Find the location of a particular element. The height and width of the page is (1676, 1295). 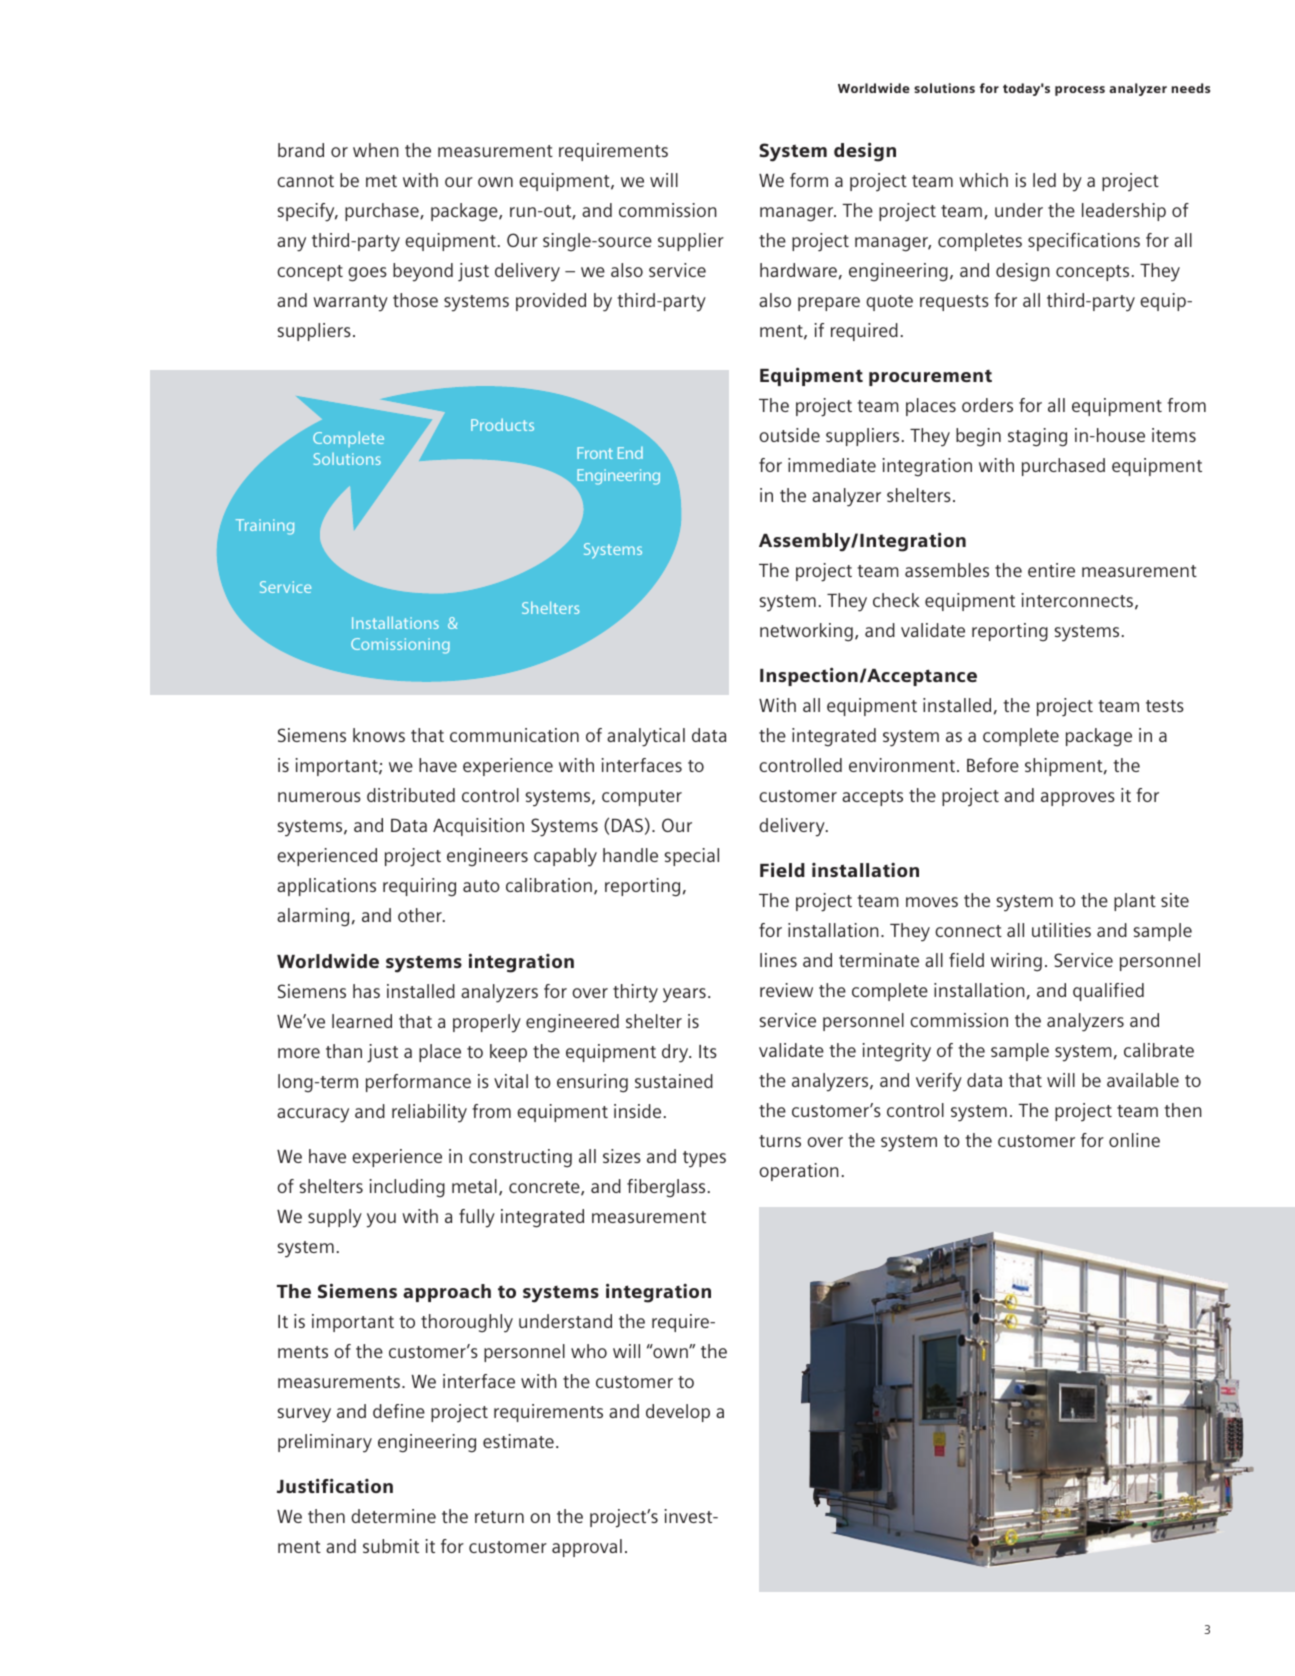

than is located at coordinates (344, 1051).
